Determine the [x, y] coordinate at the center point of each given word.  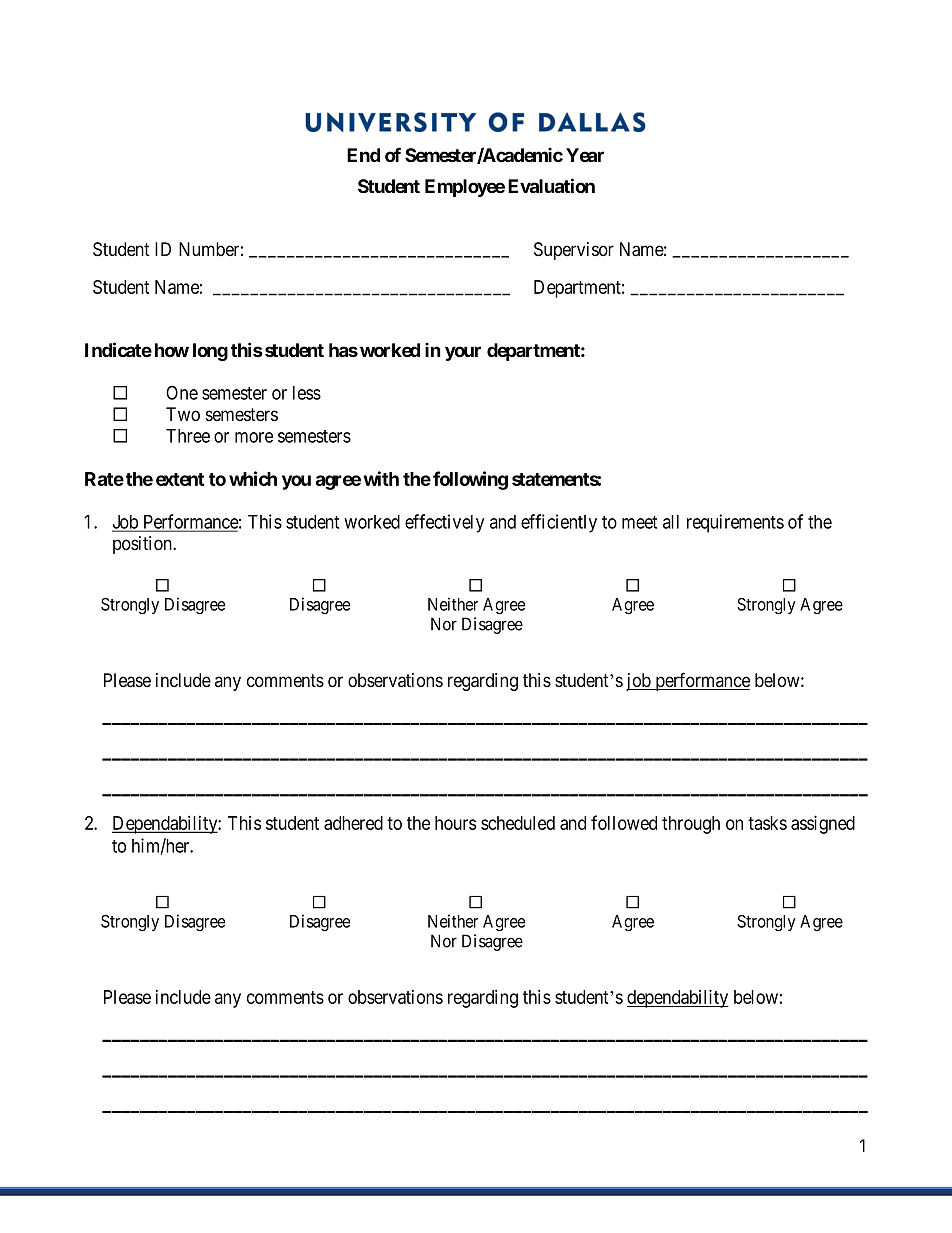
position [143, 545]
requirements [735, 523]
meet [639, 522]
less [307, 393]
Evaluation [551, 185]
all [671, 522]
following [470, 480]
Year [585, 155]
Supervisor [574, 251]
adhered [353, 823]
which [253, 478]
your [463, 353]
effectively [444, 523]
